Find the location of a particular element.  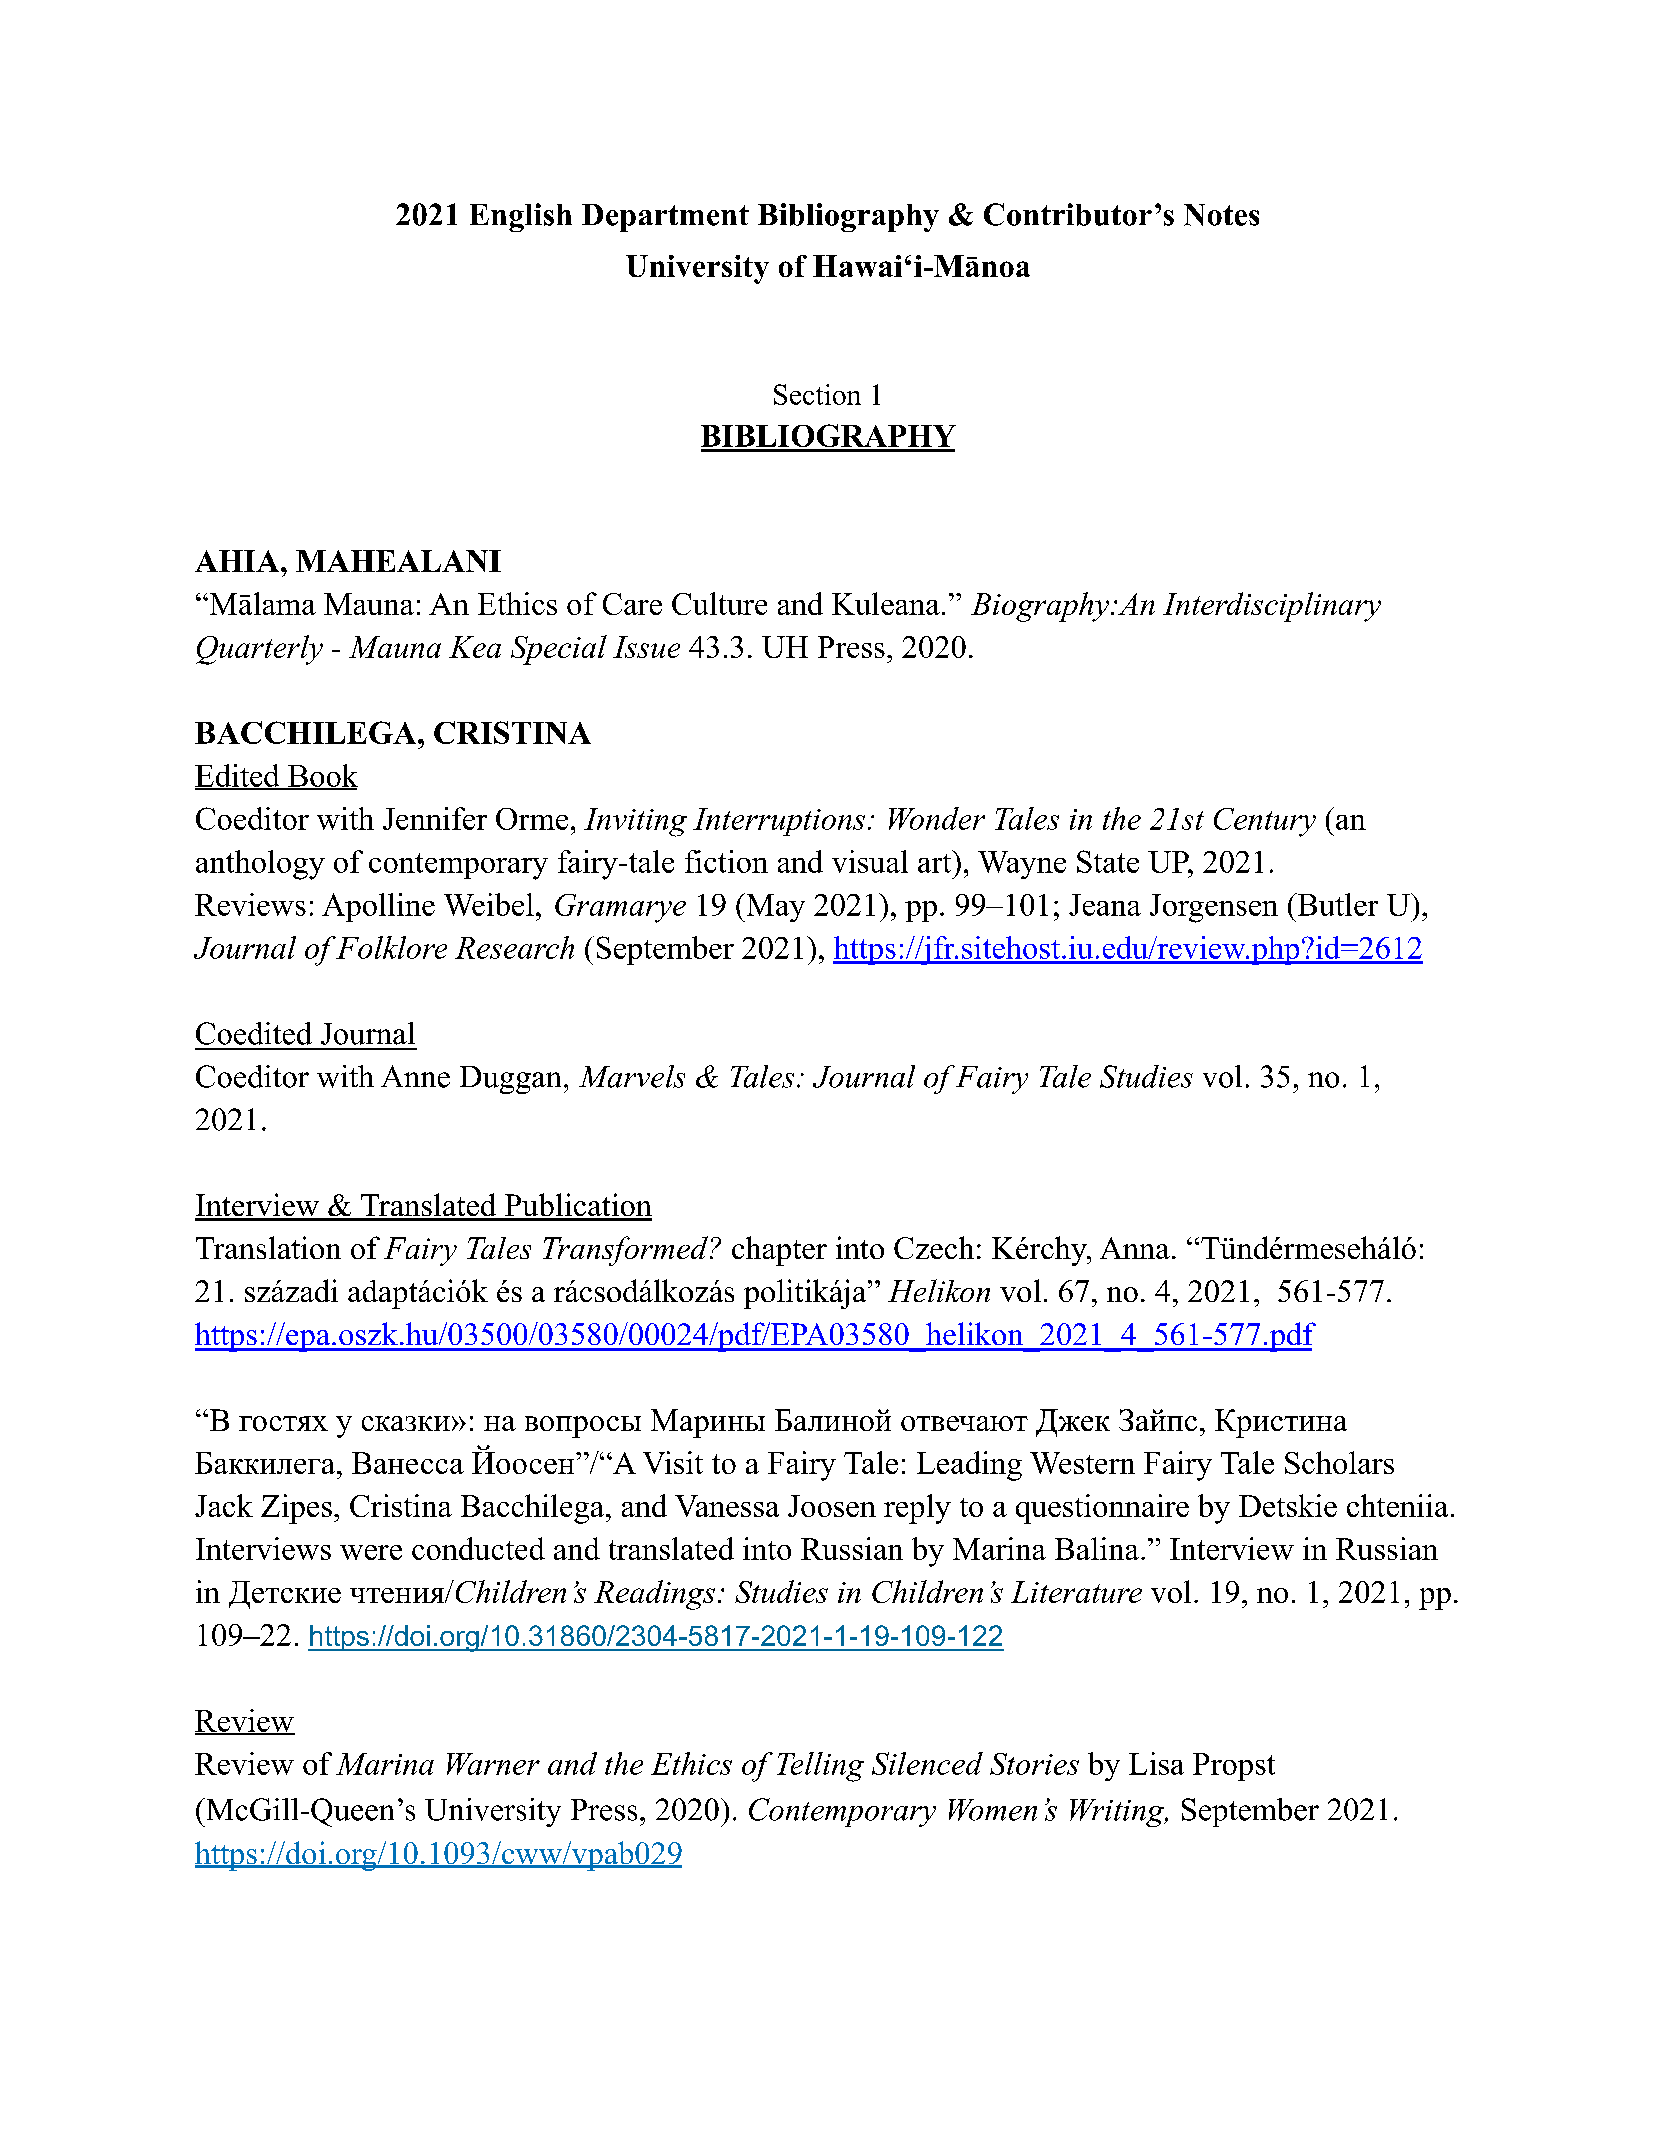

Western is located at coordinates (1082, 1463).
